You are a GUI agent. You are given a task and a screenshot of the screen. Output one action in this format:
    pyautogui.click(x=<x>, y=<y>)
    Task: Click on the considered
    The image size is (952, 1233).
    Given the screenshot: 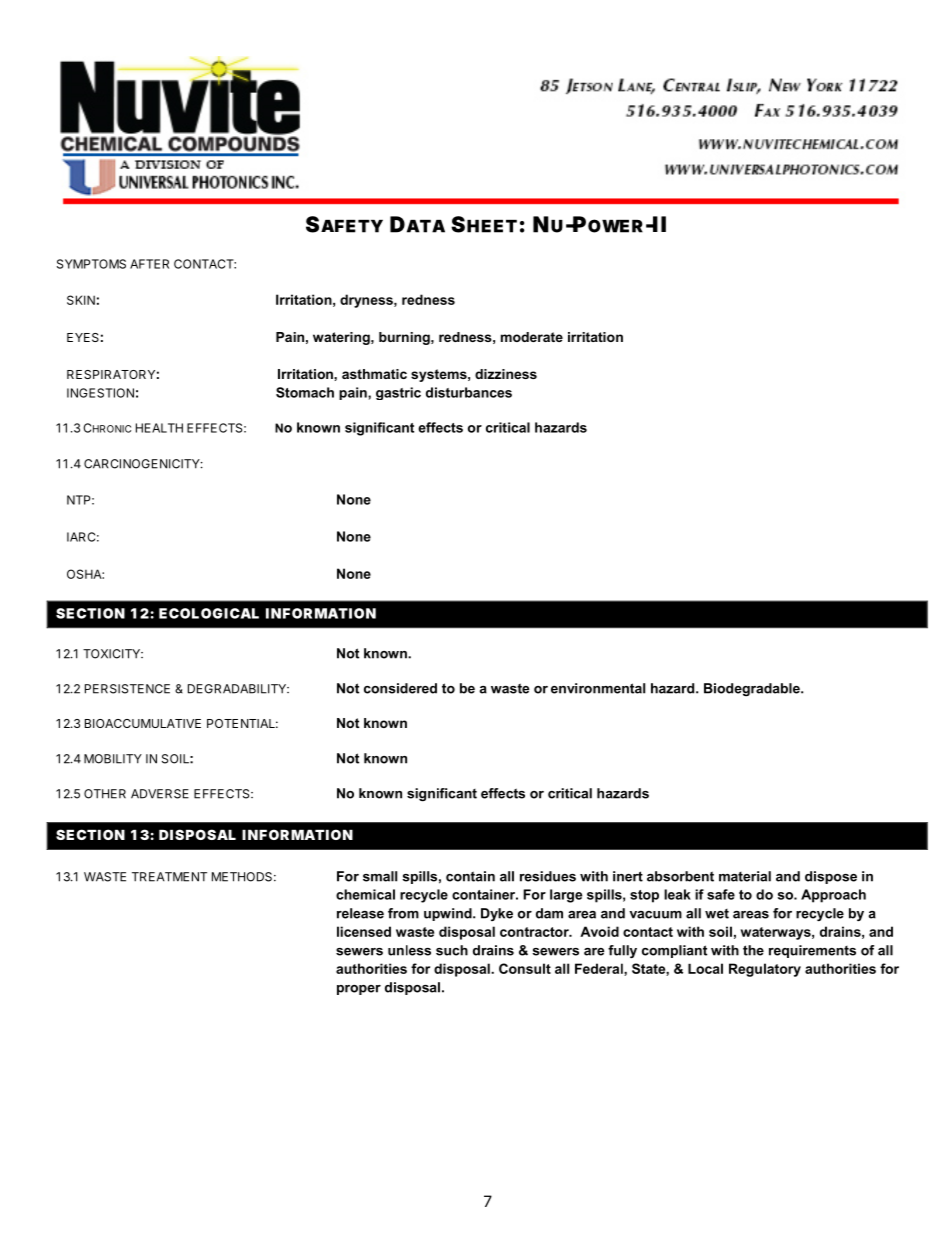 What is the action you would take?
    pyautogui.click(x=400, y=688)
